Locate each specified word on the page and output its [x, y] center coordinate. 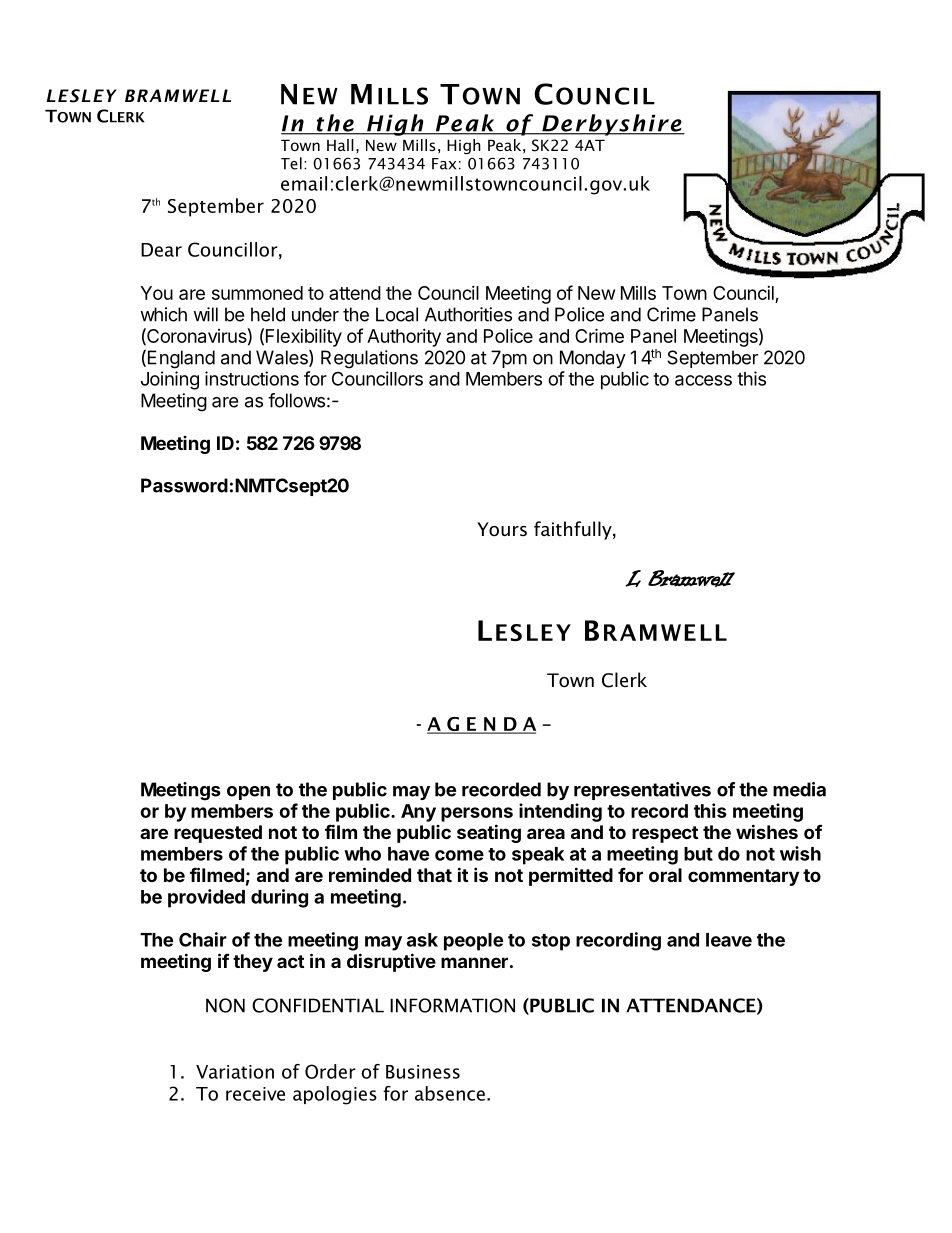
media [799, 789]
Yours [502, 529]
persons [477, 814]
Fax [444, 164]
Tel [291, 163]
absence [450, 1093]
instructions [252, 378]
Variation [235, 1072]
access [703, 380]
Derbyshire [612, 125]
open [248, 793]
